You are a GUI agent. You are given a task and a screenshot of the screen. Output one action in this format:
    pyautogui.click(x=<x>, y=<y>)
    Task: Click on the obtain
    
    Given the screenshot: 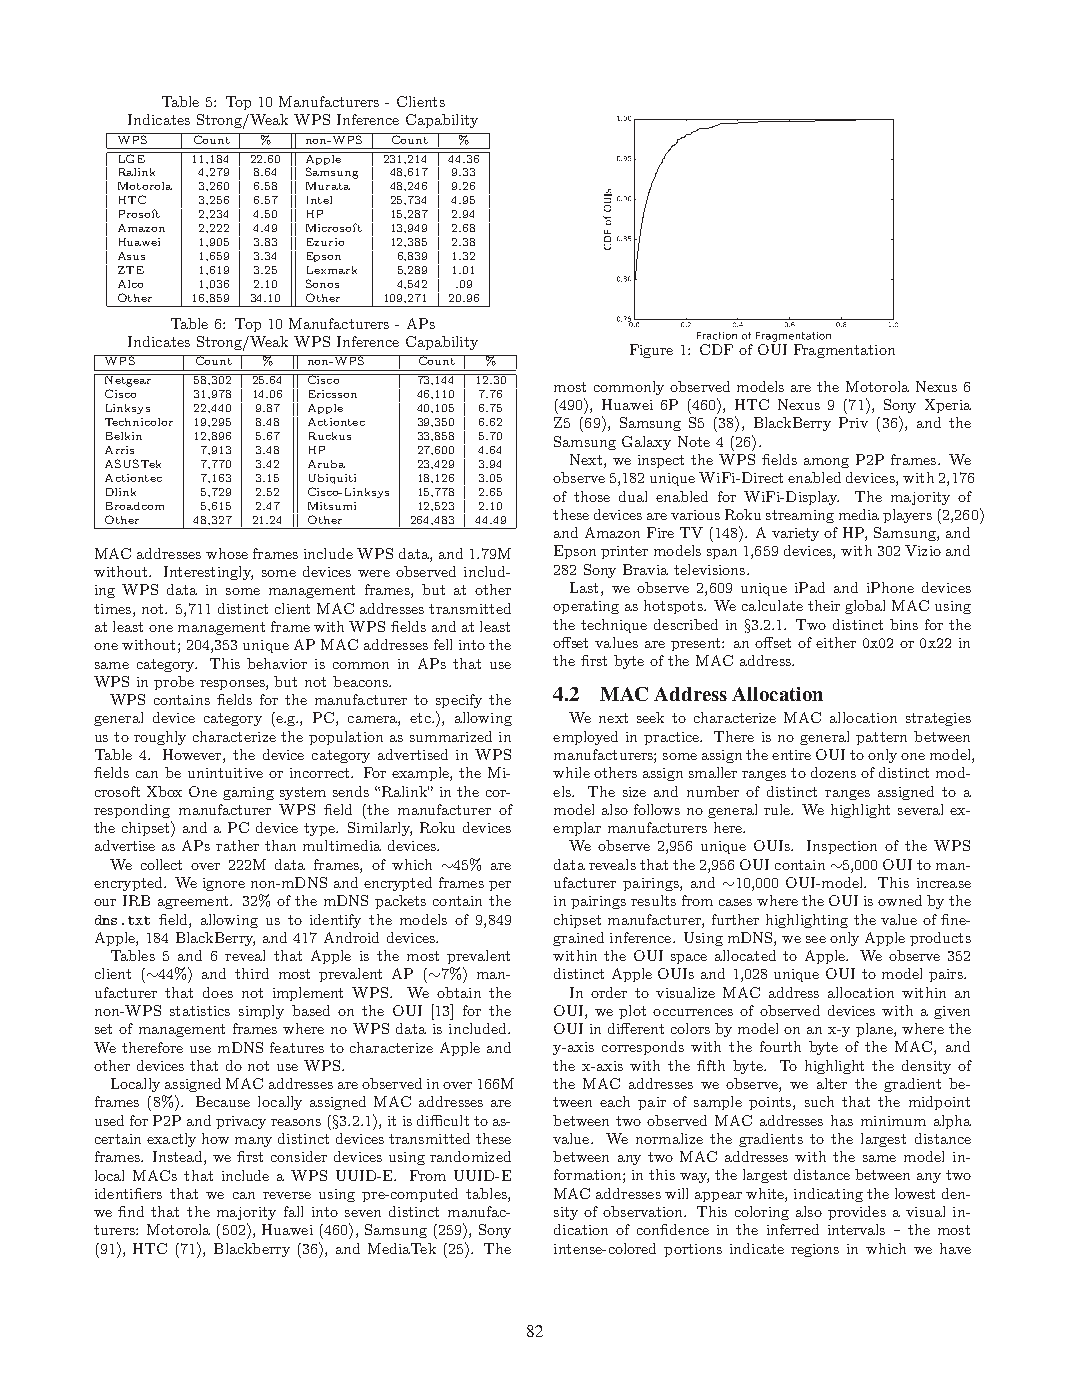 What is the action you would take?
    pyautogui.click(x=459, y=992)
